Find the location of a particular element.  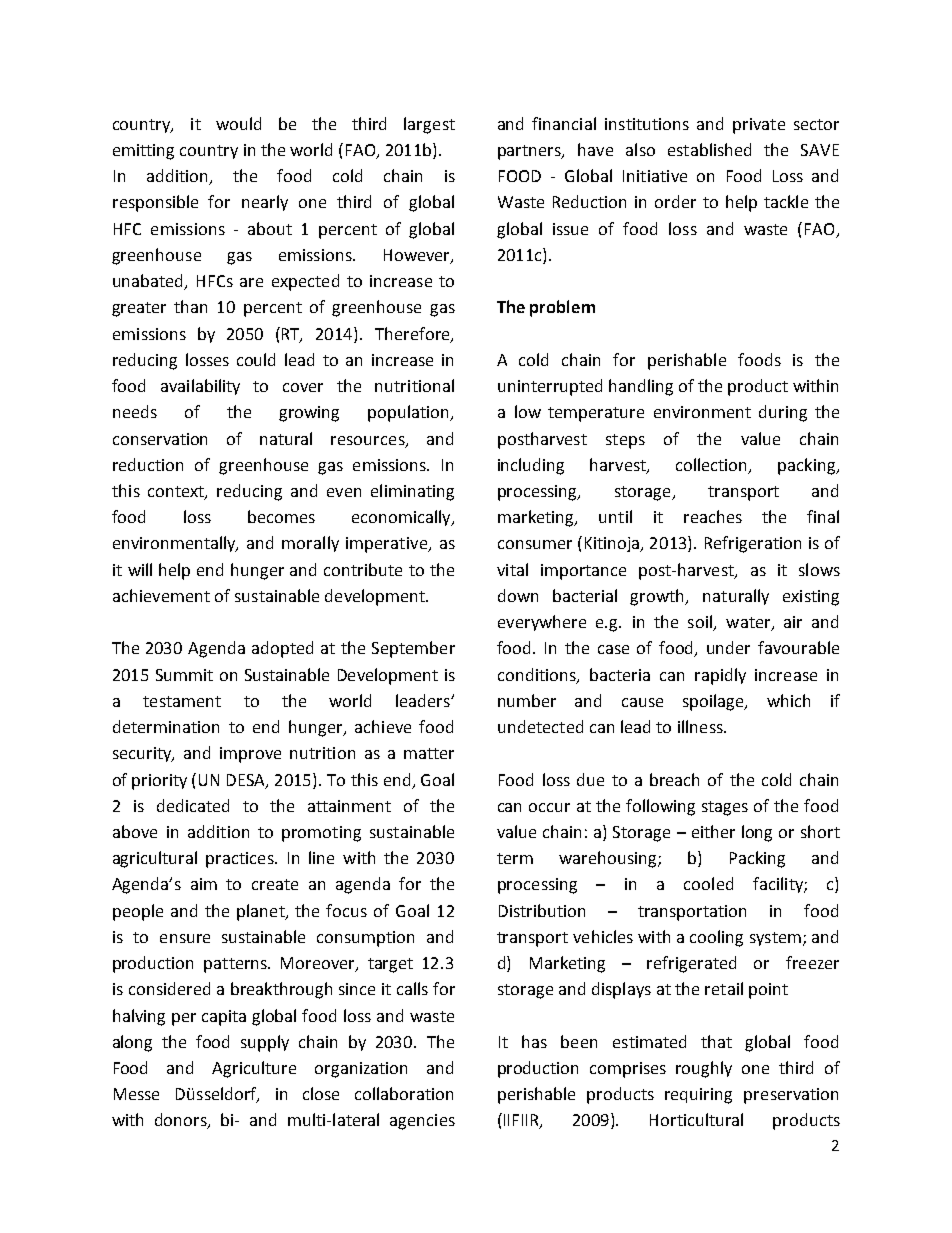

would is located at coordinates (238, 123).
